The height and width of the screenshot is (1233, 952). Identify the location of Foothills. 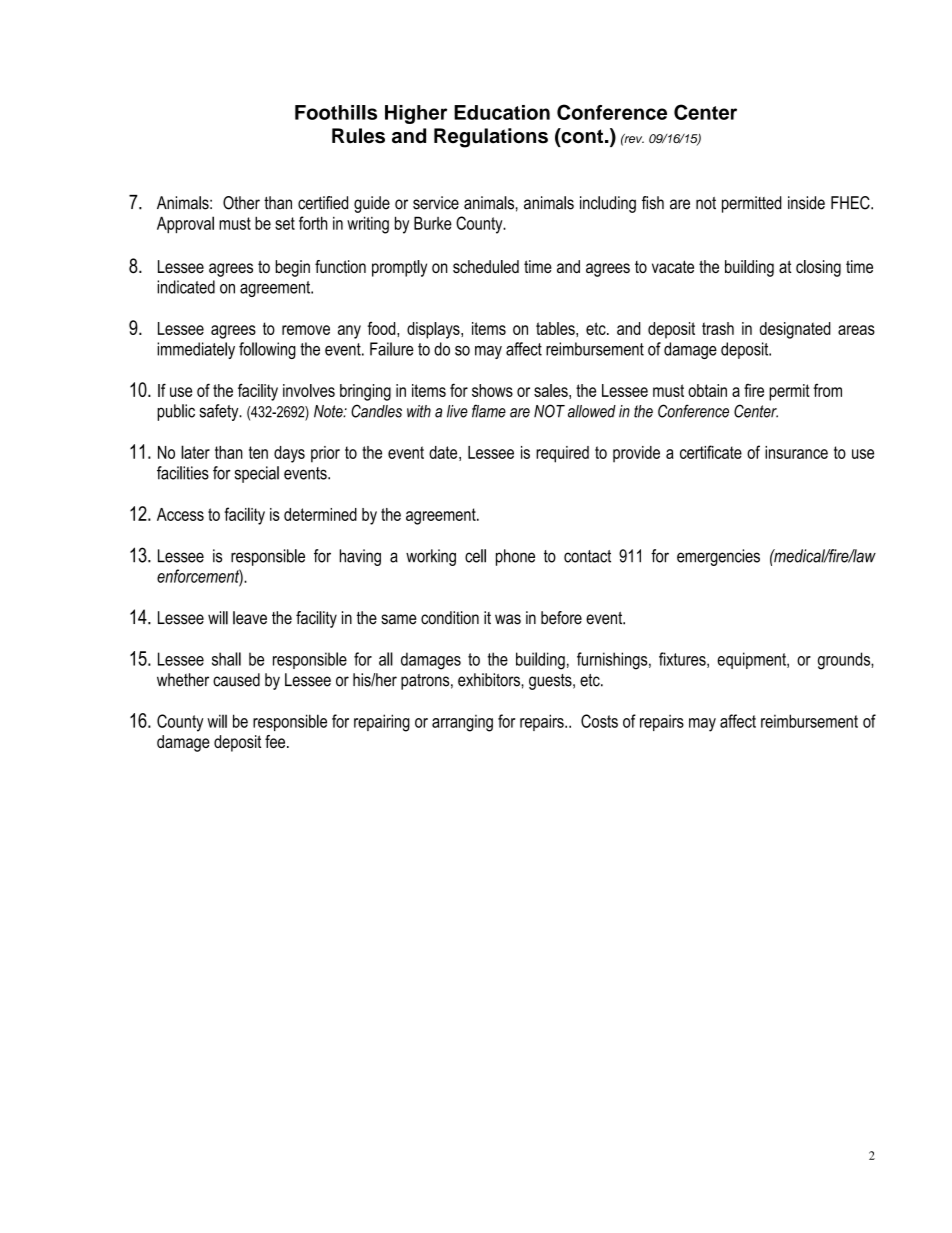
(336, 112).
